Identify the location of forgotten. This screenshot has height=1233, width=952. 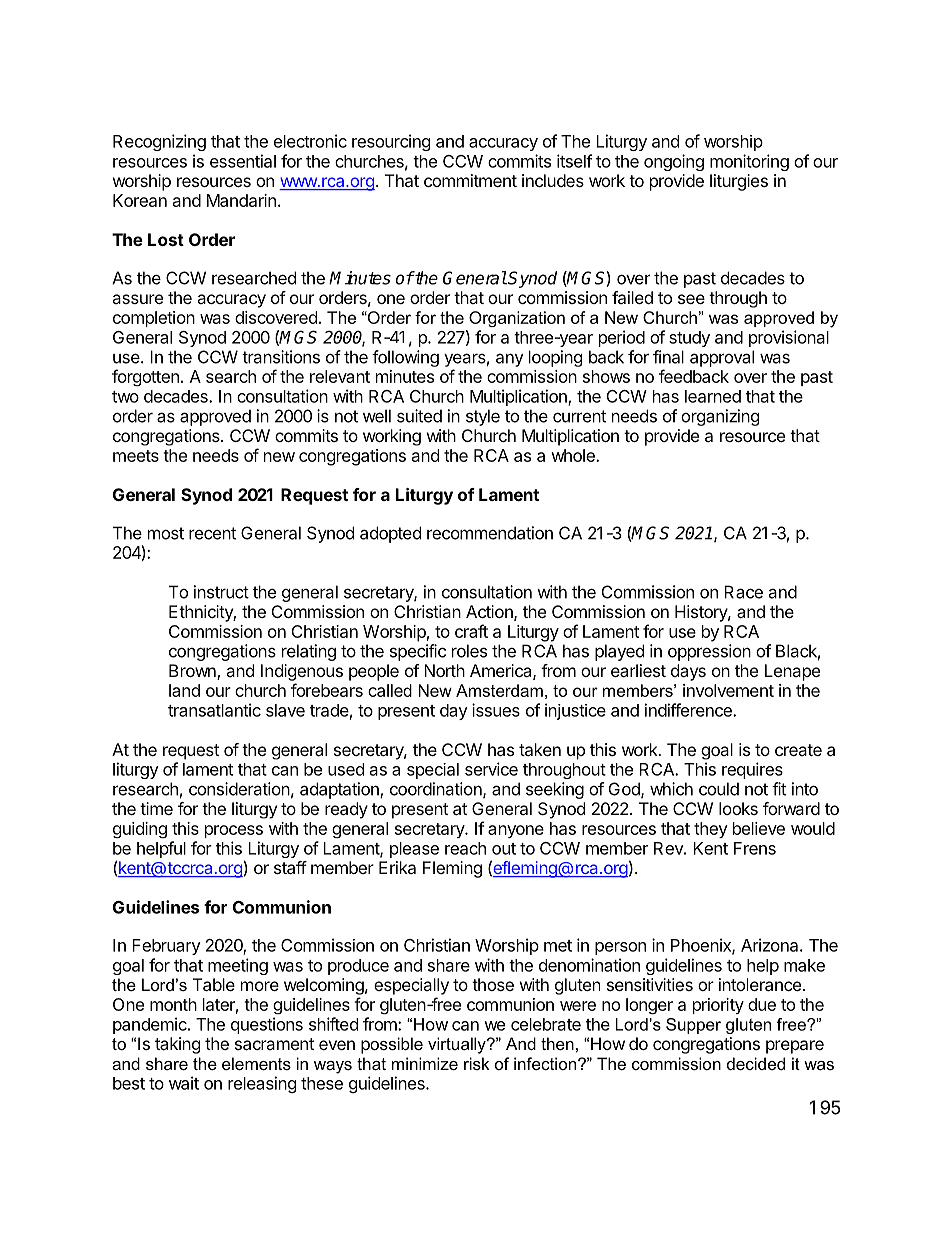
(145, 377).
